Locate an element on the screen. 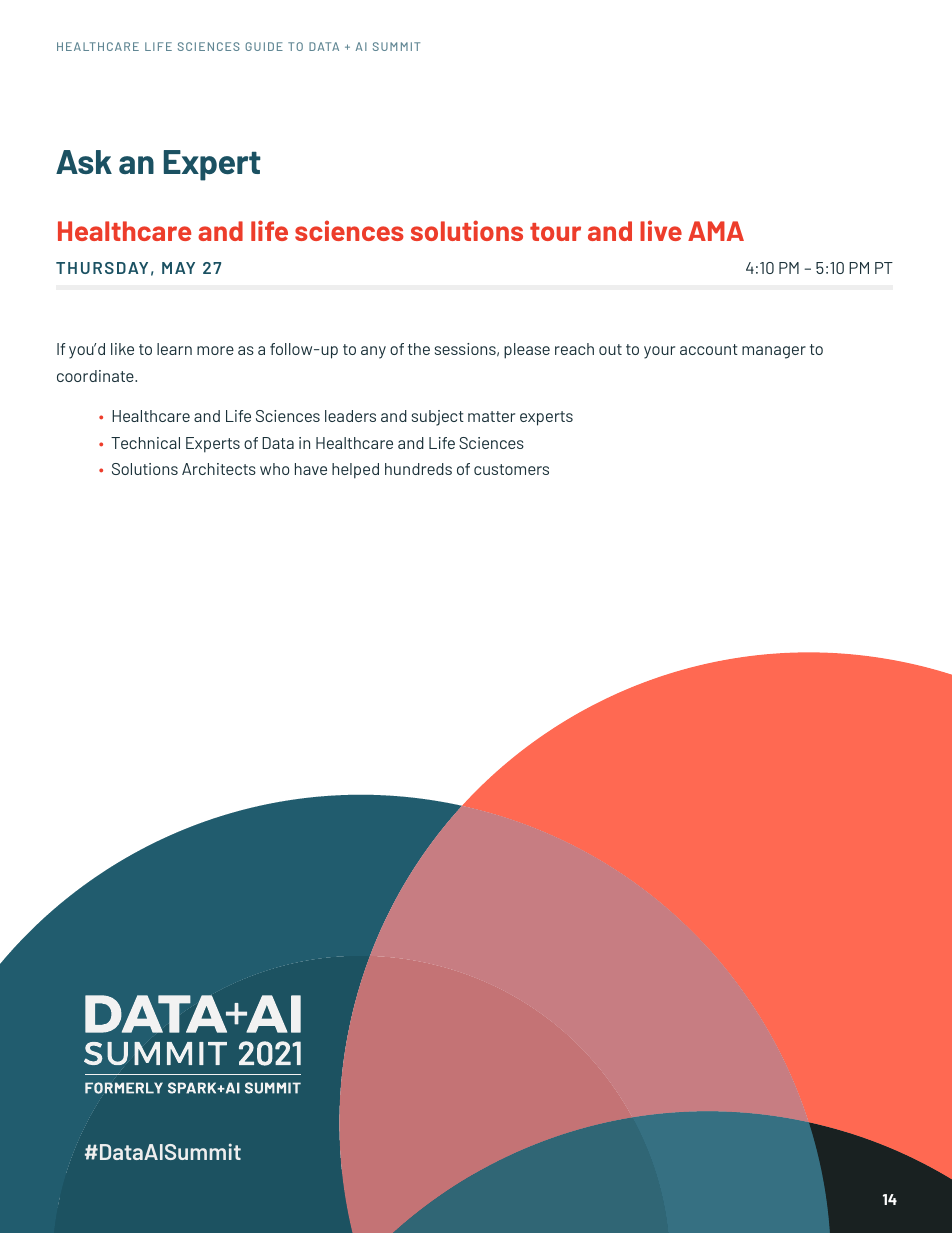 The width and height of the screenshot is (952, 1233). out is located at coordinates (610, 349).
